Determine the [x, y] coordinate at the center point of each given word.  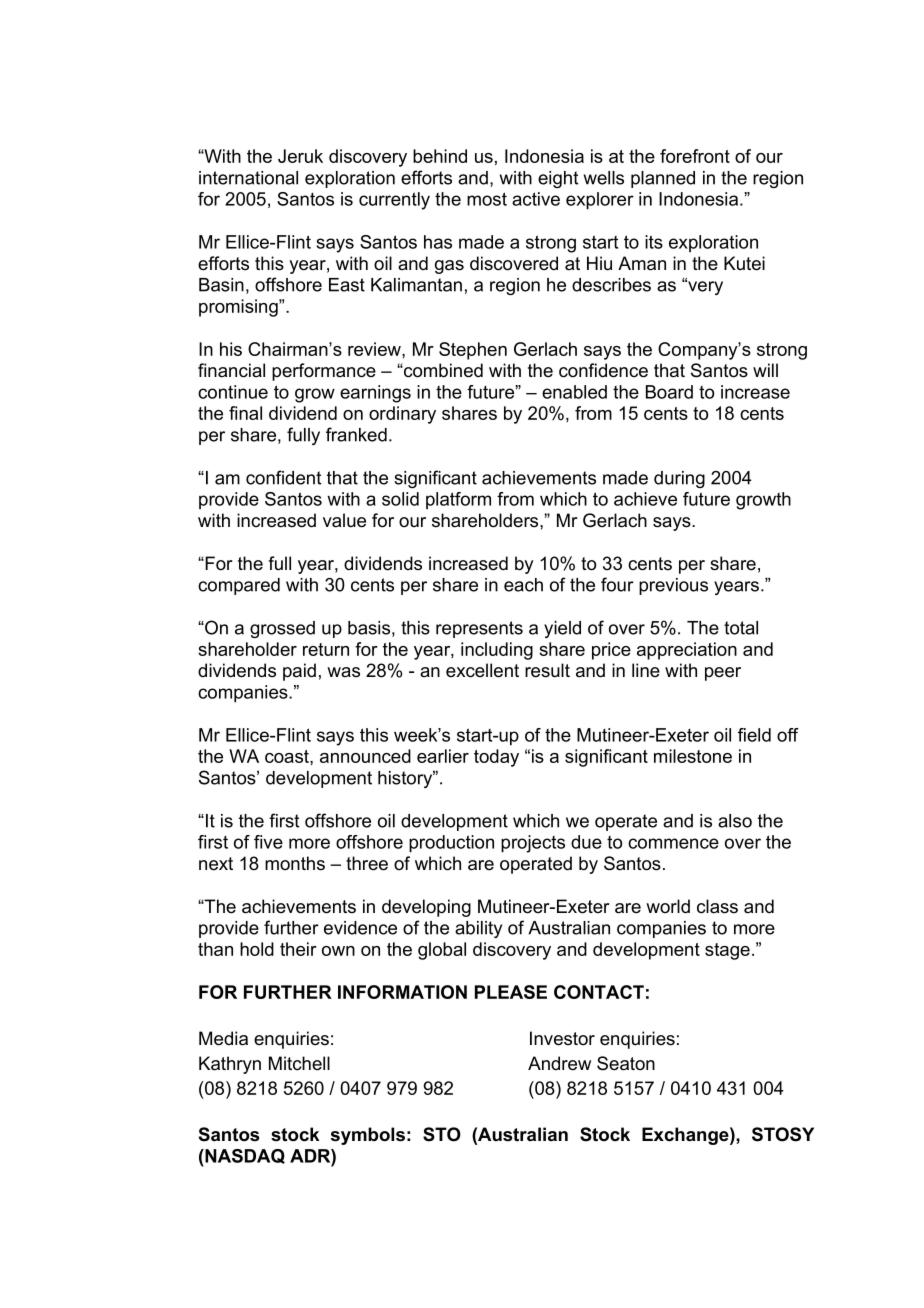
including [497, 651]
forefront [695, 156]
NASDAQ [244, 1156]
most [487, 199]
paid [299, 672]
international [248, 178]
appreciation [687, 651]
